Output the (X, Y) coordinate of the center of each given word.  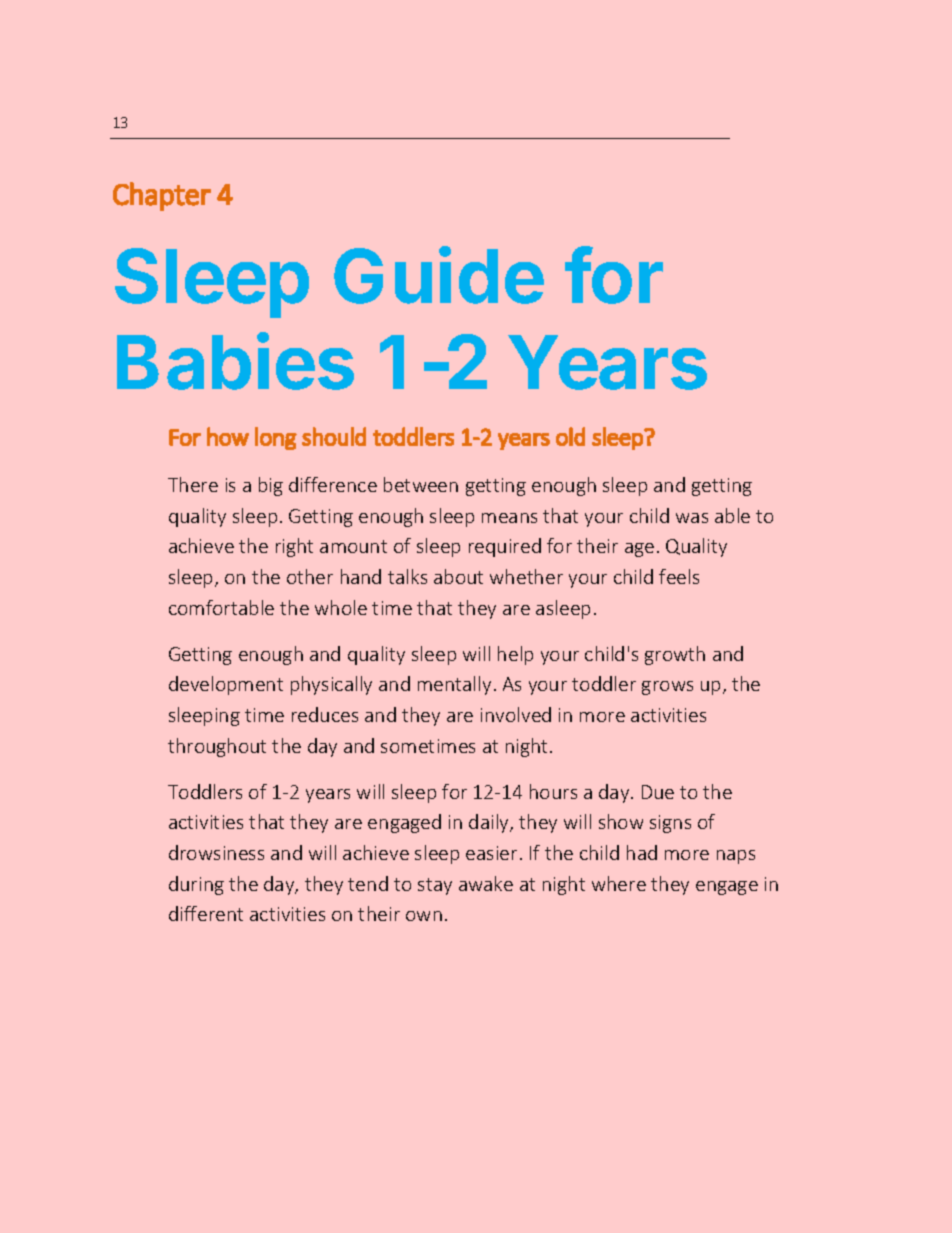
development (226, 685)
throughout (217, 747)
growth (675, 655)
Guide (439, 275)
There (193, 484)
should (334, 436)
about (458, 576)
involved (516, 714)
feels (679, 576)
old (570, 436)
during (196, 885)
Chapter (162, 196)
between (421, 484)
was (692, 518)
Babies (235, 361)
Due (658, 792)
